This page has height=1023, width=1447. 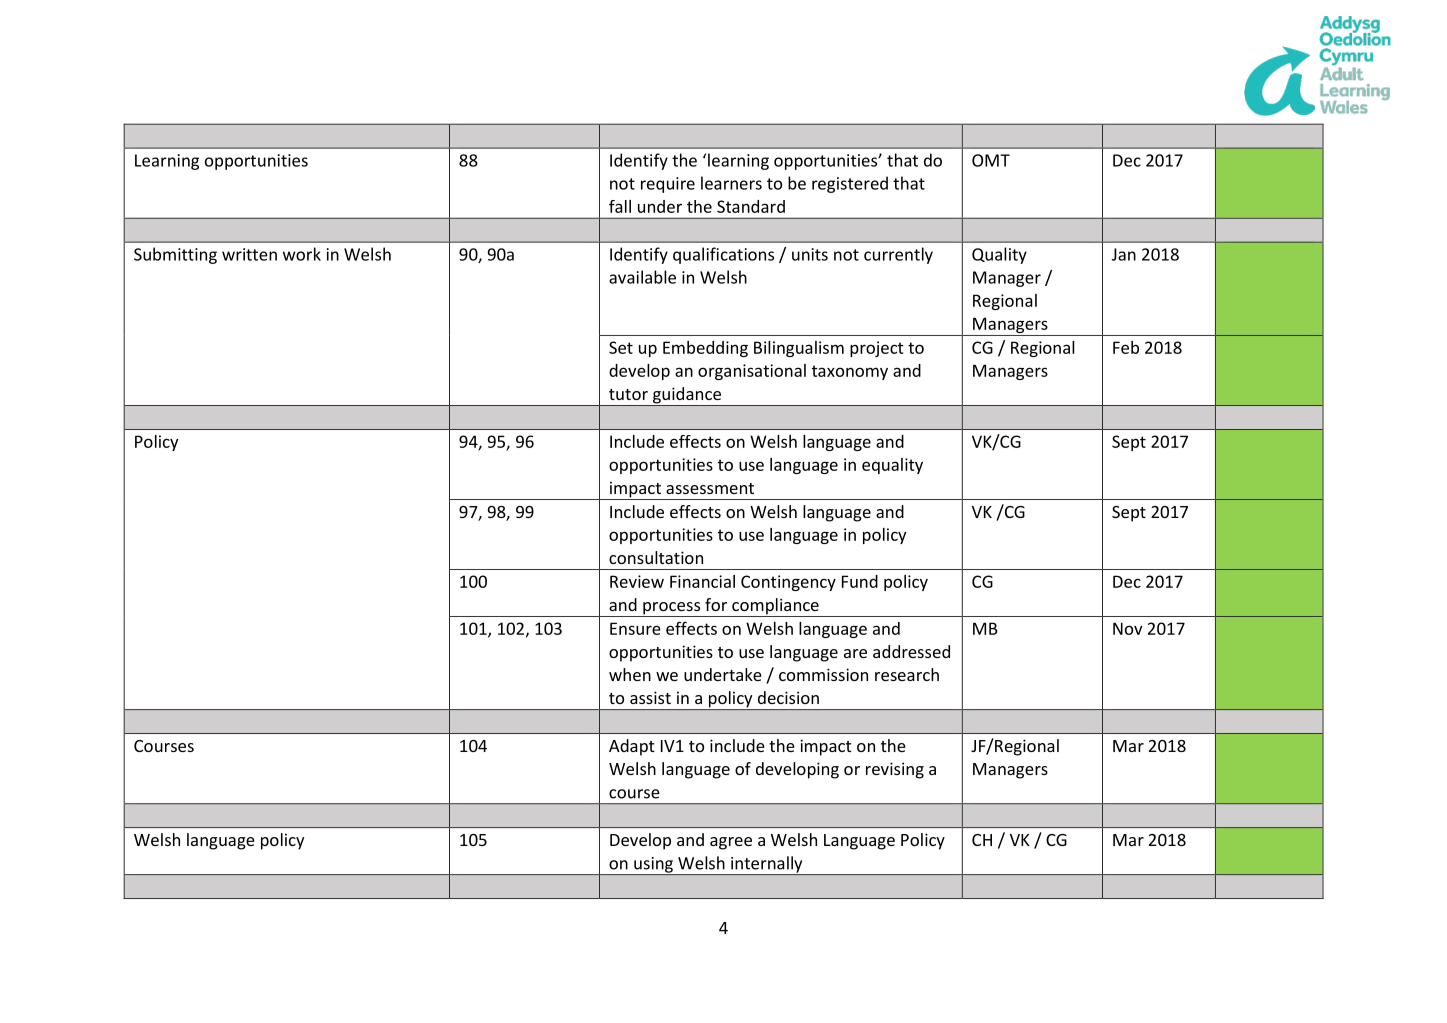 What do you see at coordinates (653, 866) in the page?
I see `using` at bounding box center [653, 866].
